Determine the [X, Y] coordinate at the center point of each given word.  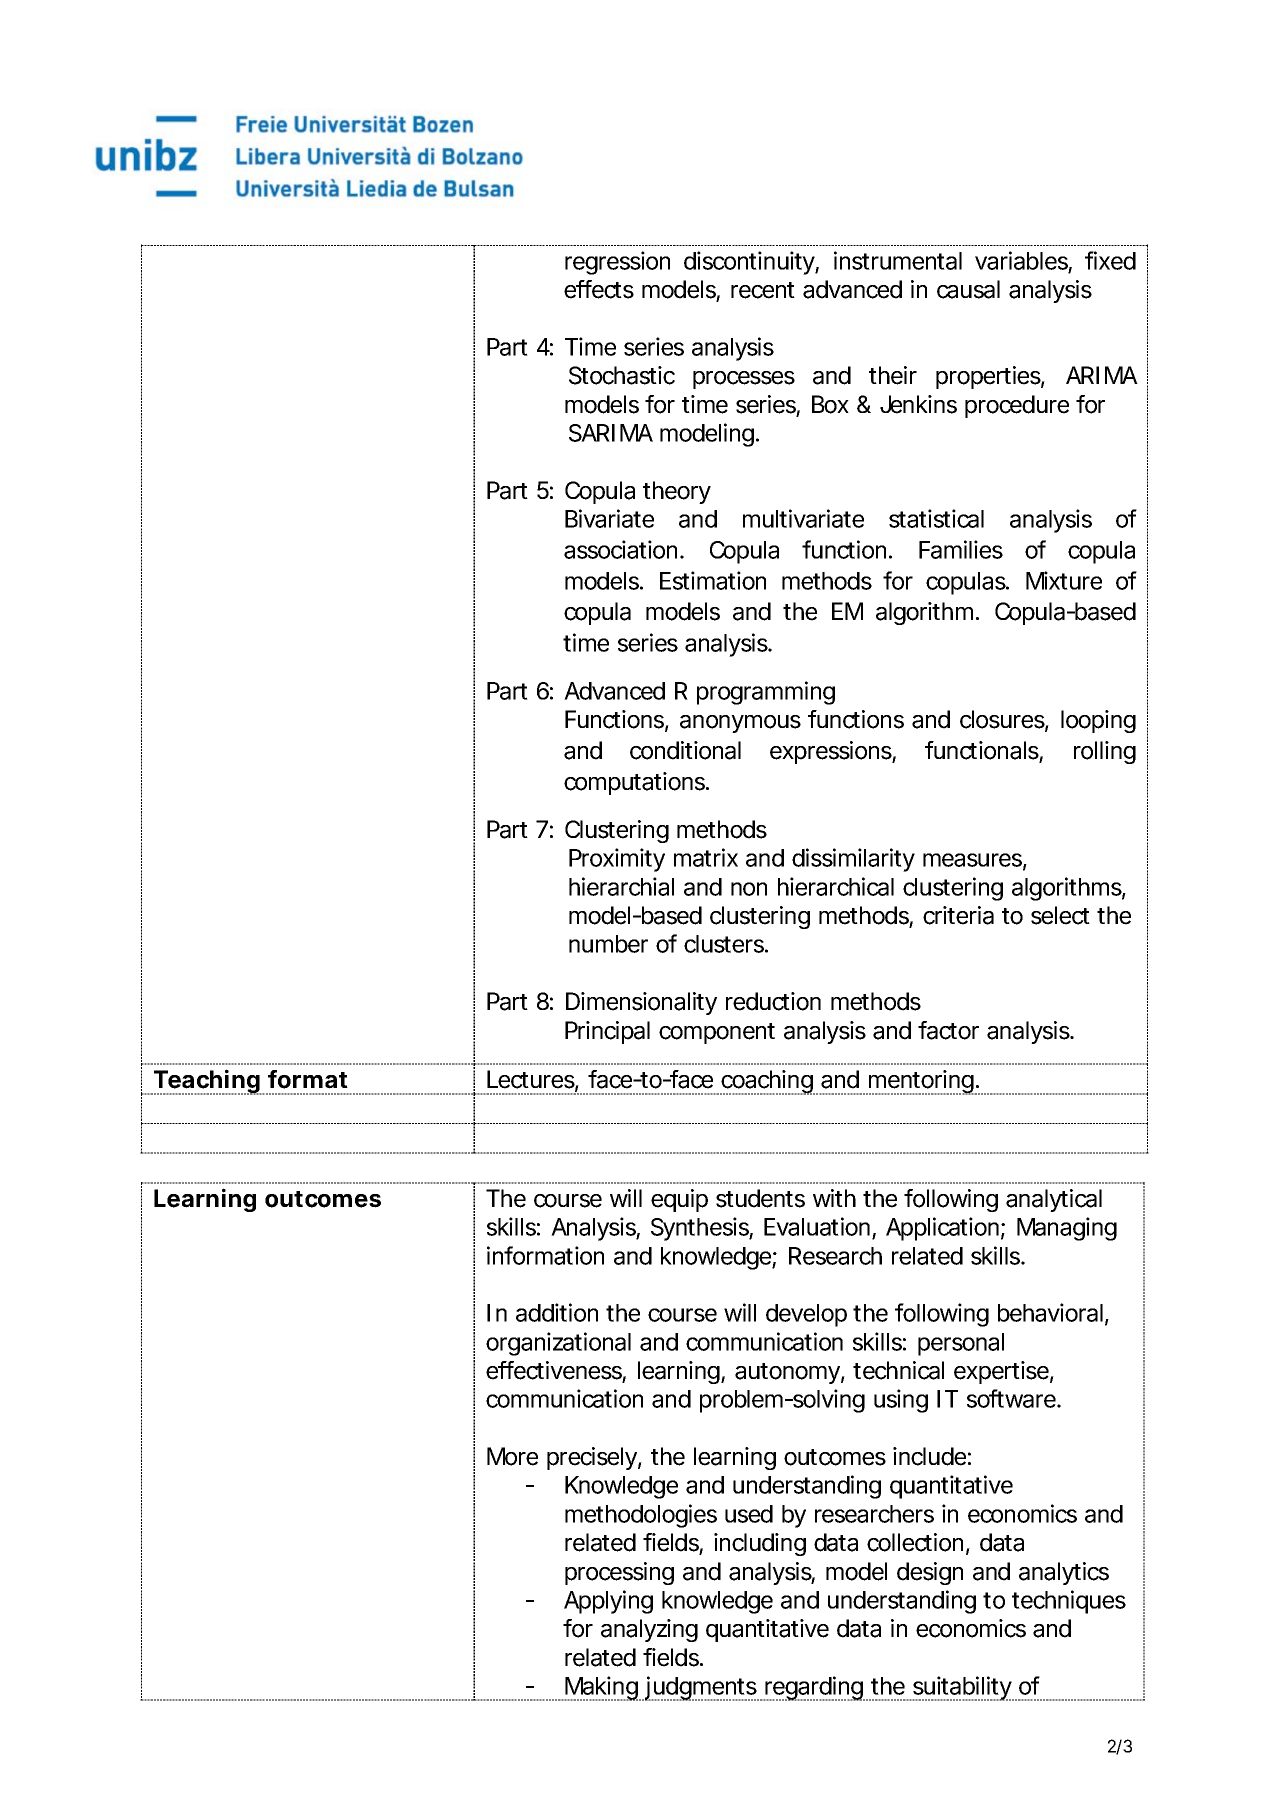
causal [968, 289]
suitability [962, 1688]
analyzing [649, 1630]
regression [617, 263]
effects [599, 289]
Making [601, 1688]
